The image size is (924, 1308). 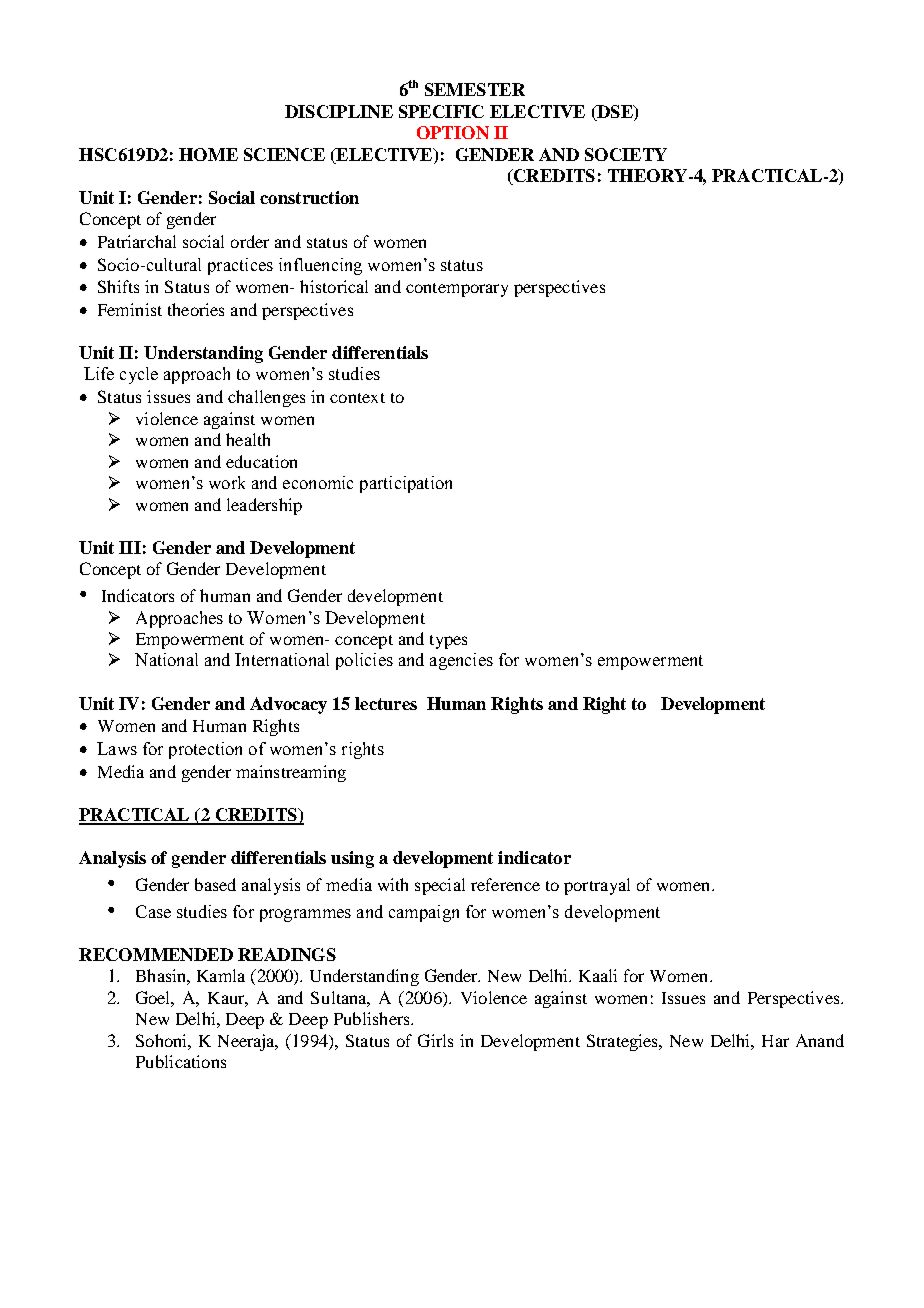 What do you see at coordinates (457, 290) in the screenshot?
I see `contemporary` at bounding box center [457, 290].
